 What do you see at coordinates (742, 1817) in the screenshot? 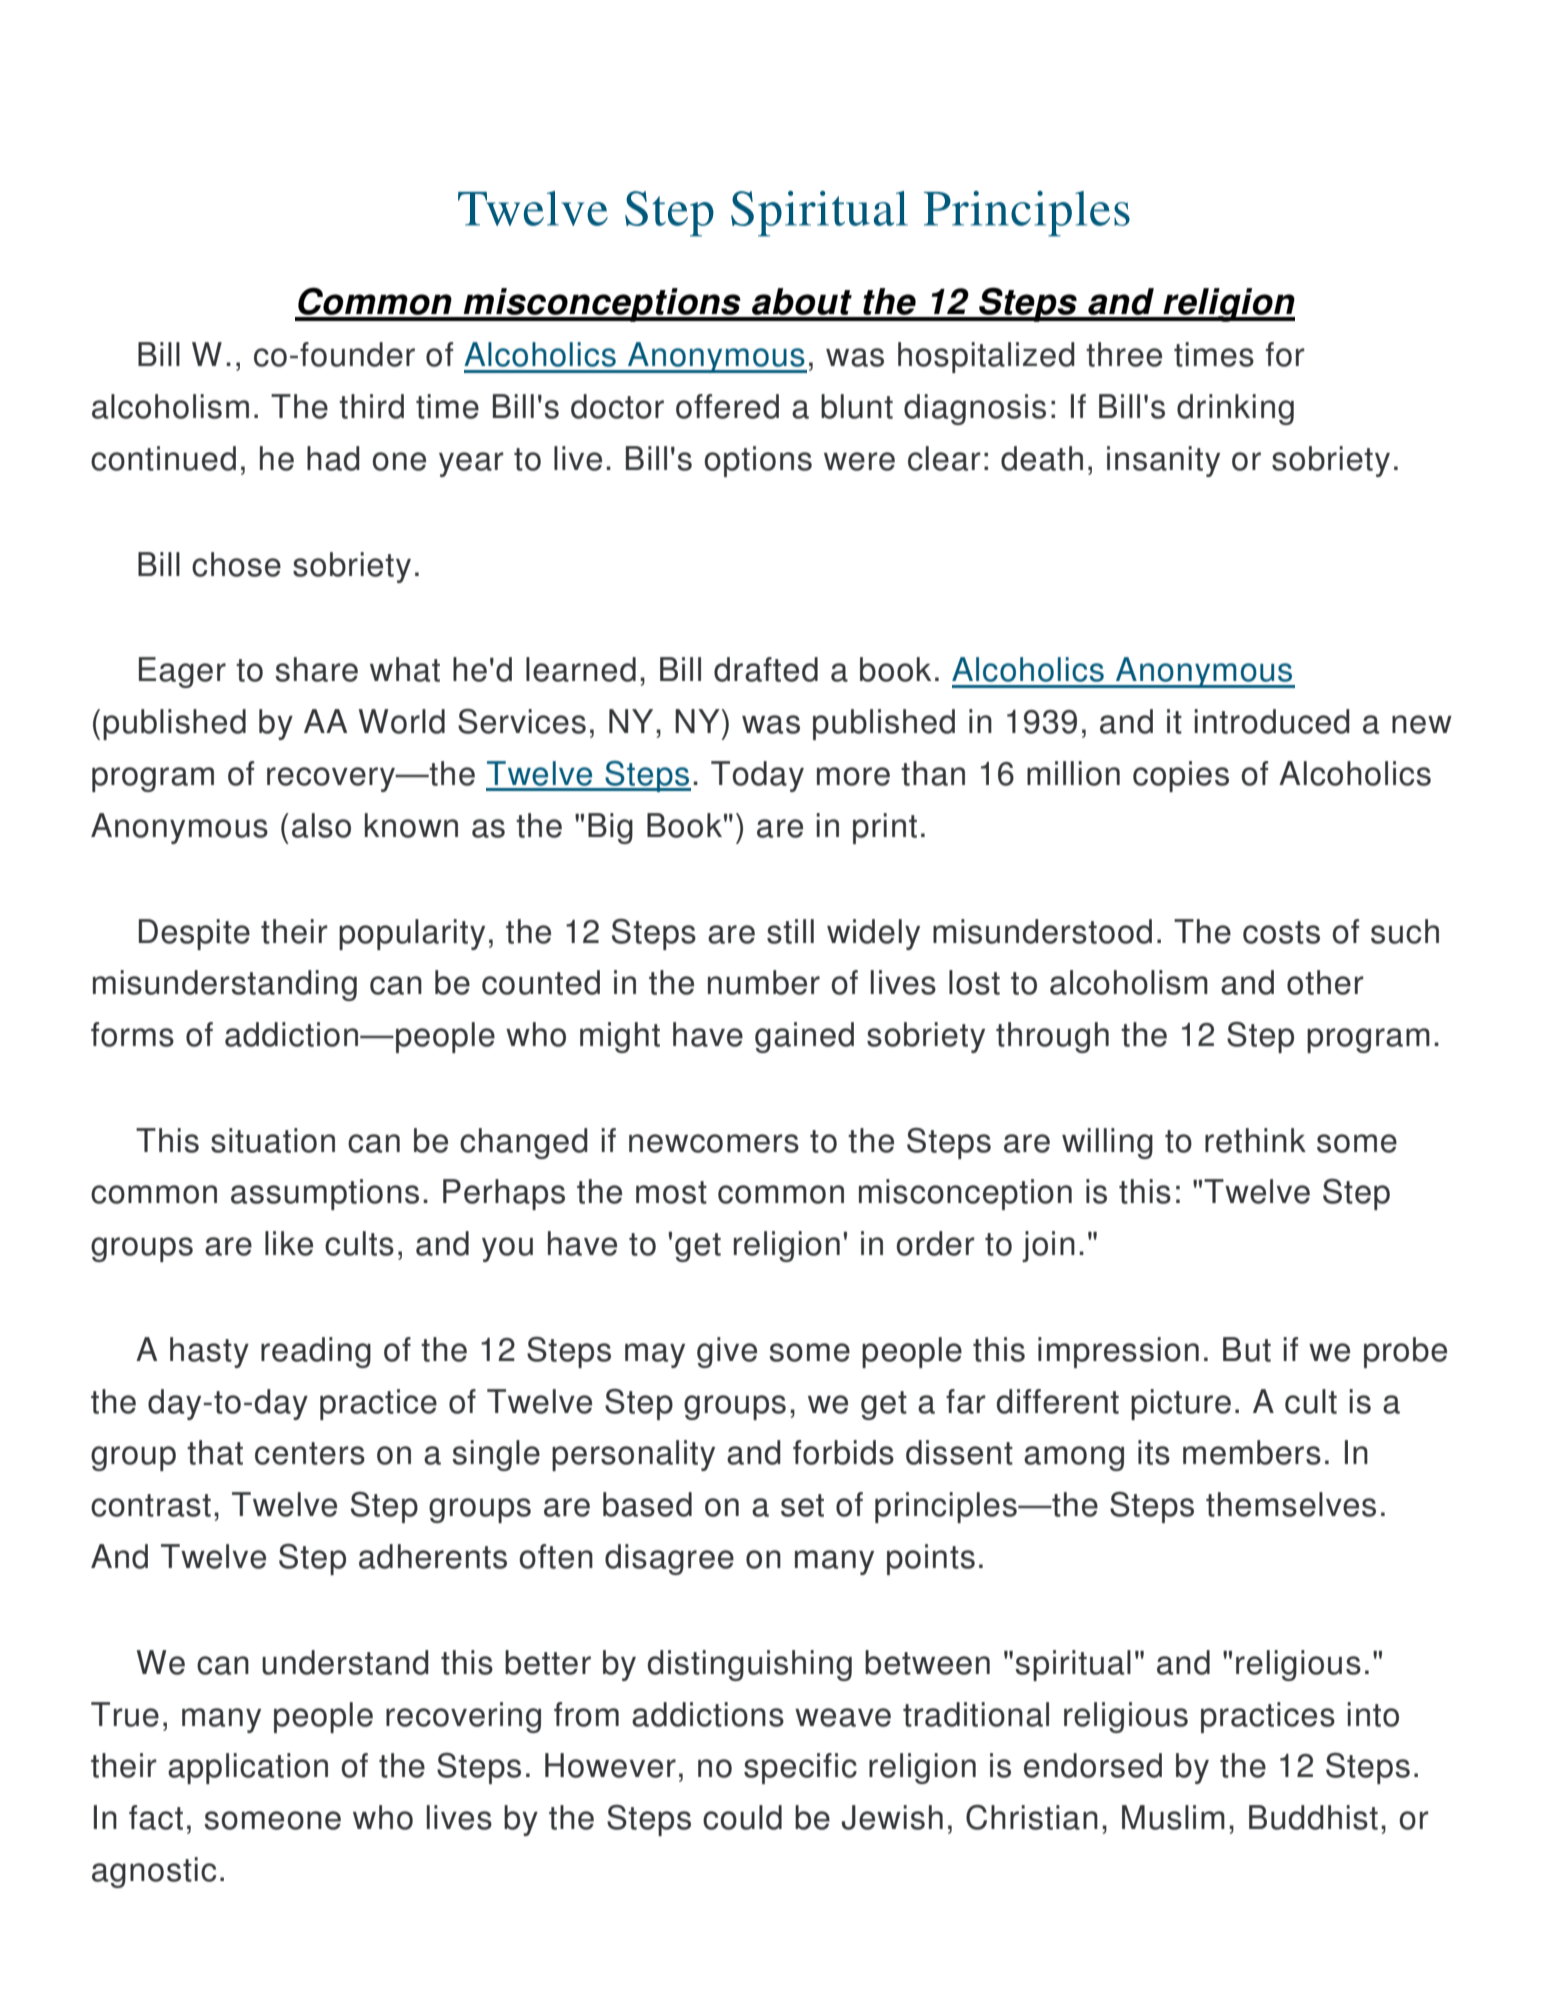
I see `could` at bounding box center [742, 1817].
